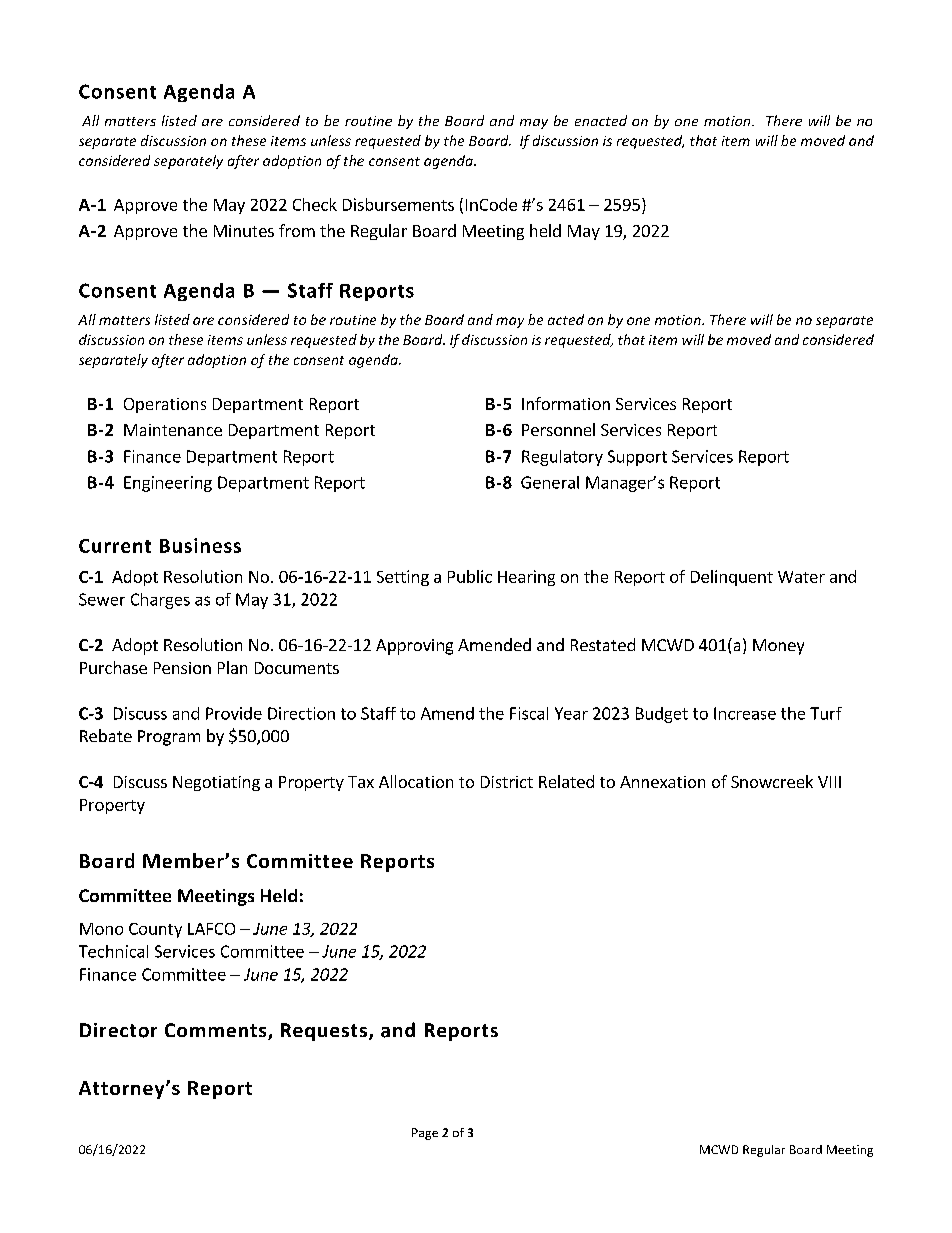  What do you see at coordinates (566, 403) in the screenshot?
I see `Information` at bounding box center [566, 403].
